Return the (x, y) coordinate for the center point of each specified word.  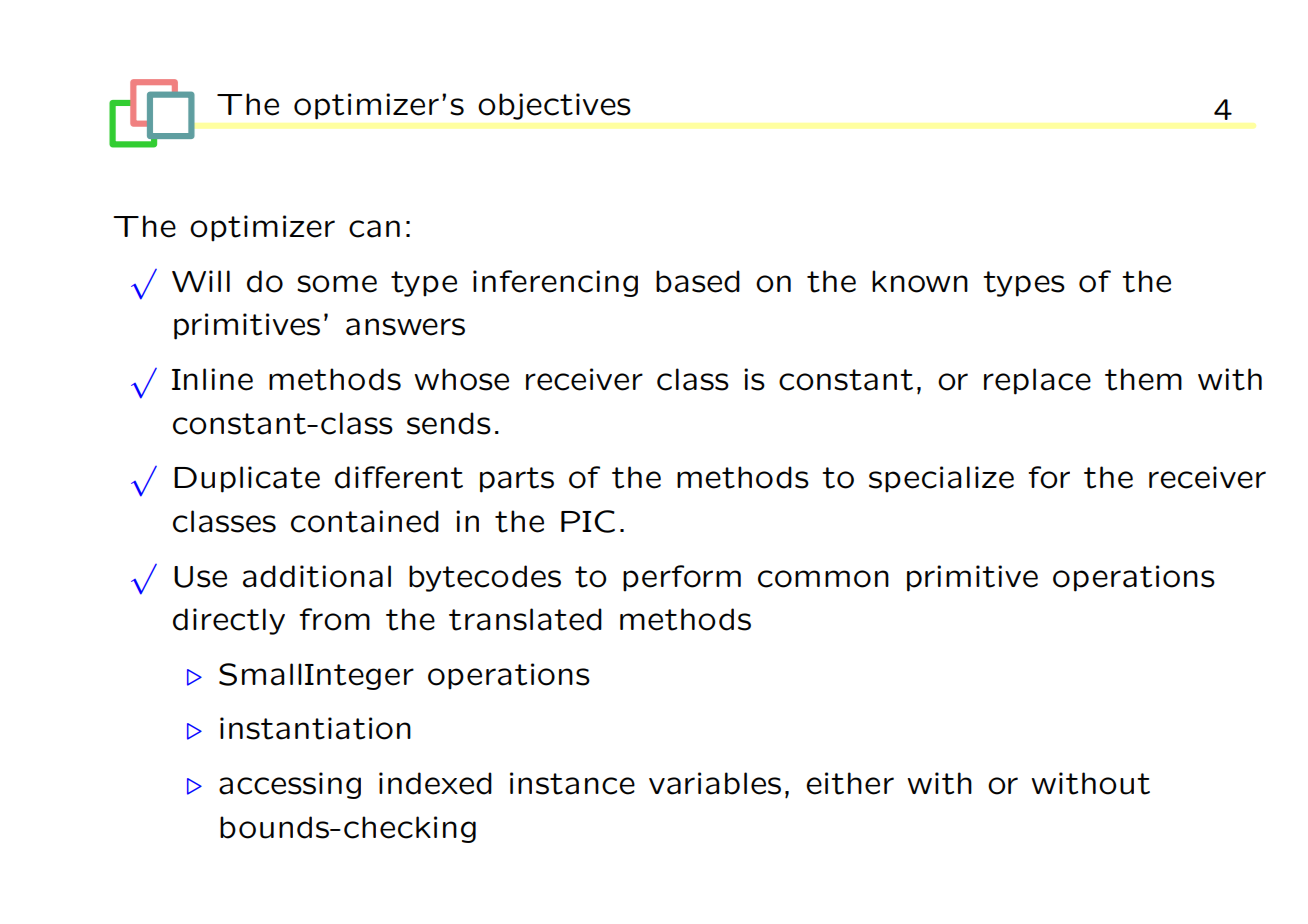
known (920, 281)
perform (682, 578)
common (823, 579)
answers (405, 327)
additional (317, 576)
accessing (290, 785)
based (698, 281)
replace (1037, 381)
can (374, 229)
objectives (554, 106)
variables (715, 783)
